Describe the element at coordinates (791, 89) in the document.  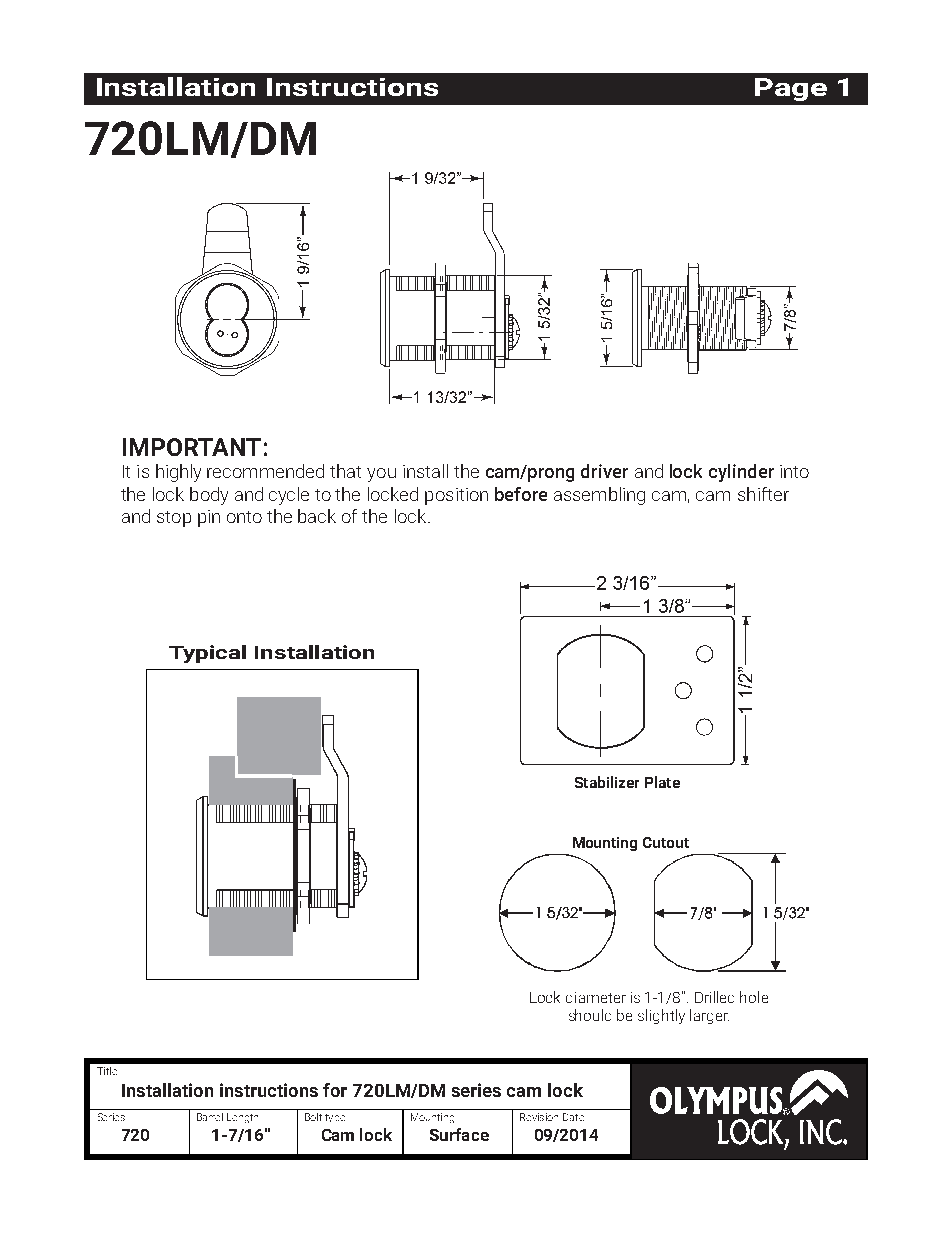
I see `Page` at that location.
